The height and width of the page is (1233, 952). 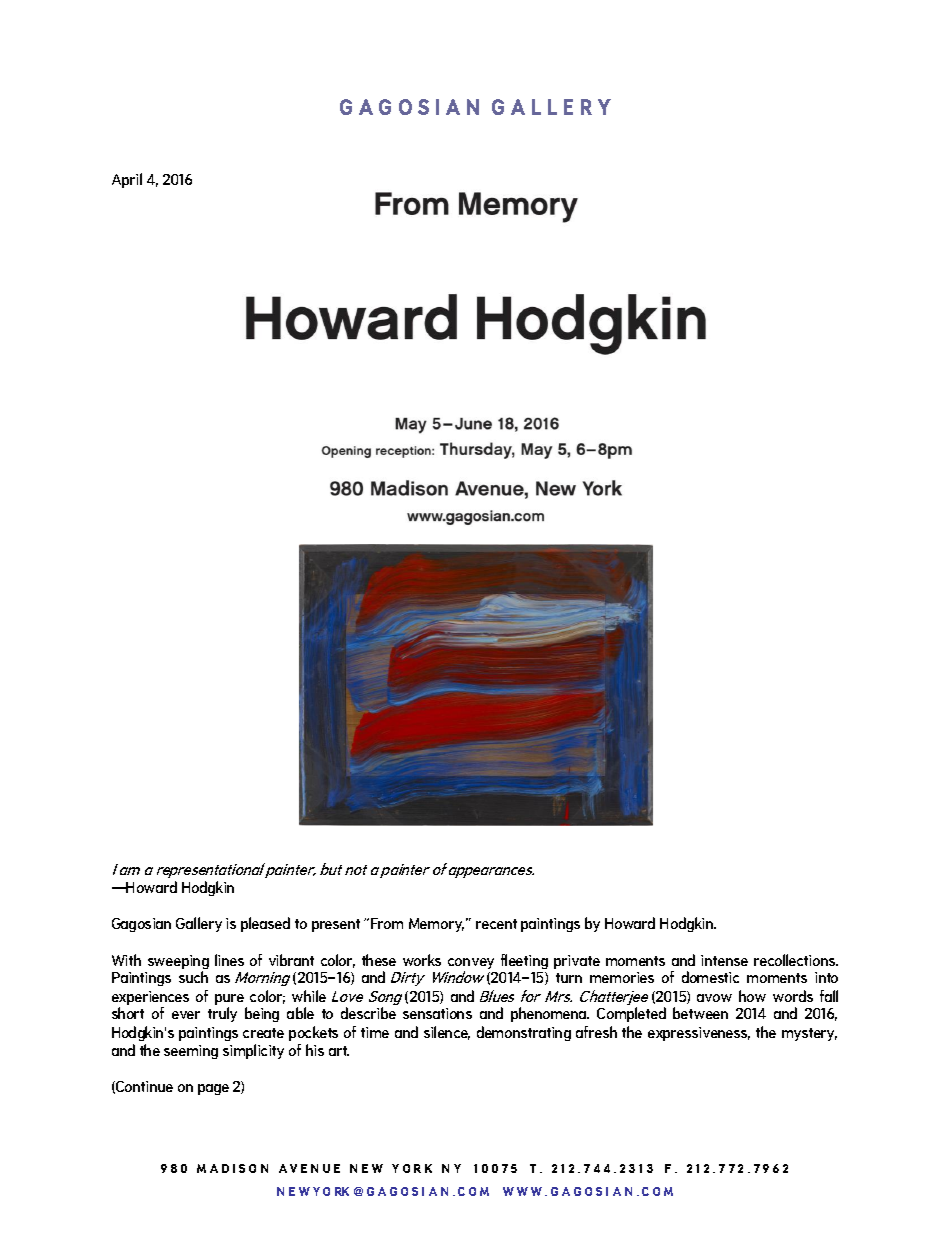 I want to click on intense, so click(x=724, y=960).
